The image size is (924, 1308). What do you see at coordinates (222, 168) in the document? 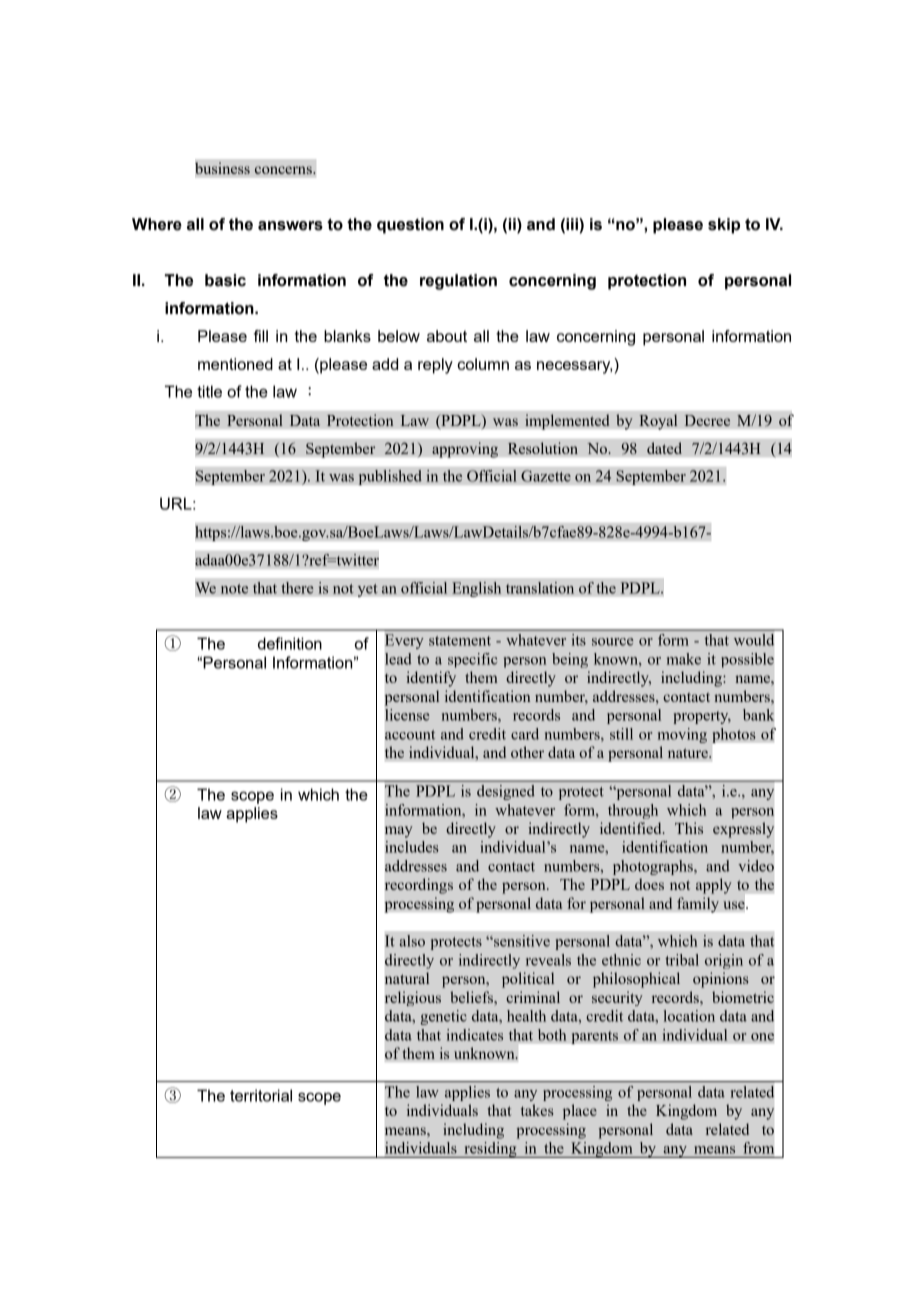
I see `business` at bounding box center [222, 168].
